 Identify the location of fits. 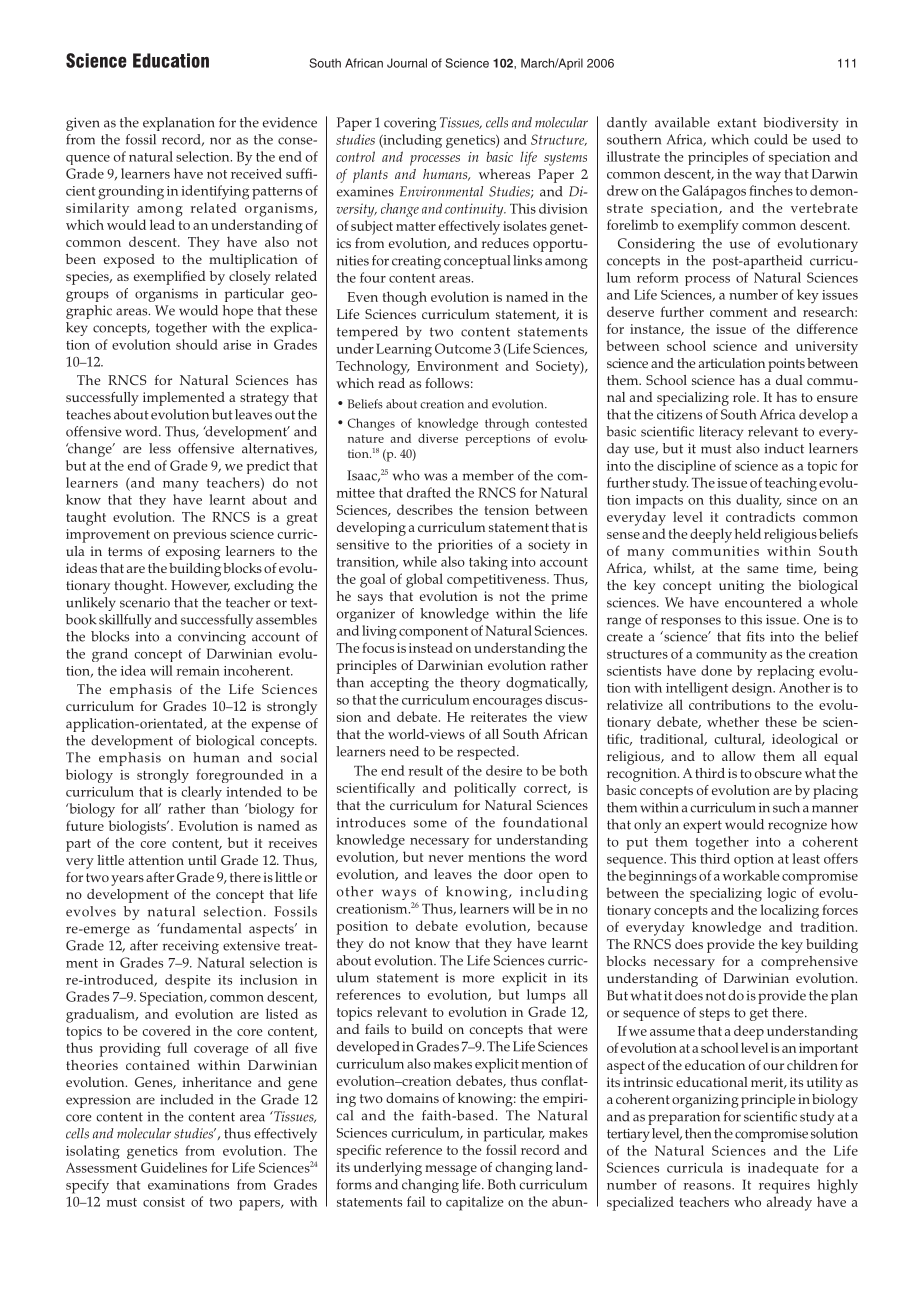
(756, 636).
